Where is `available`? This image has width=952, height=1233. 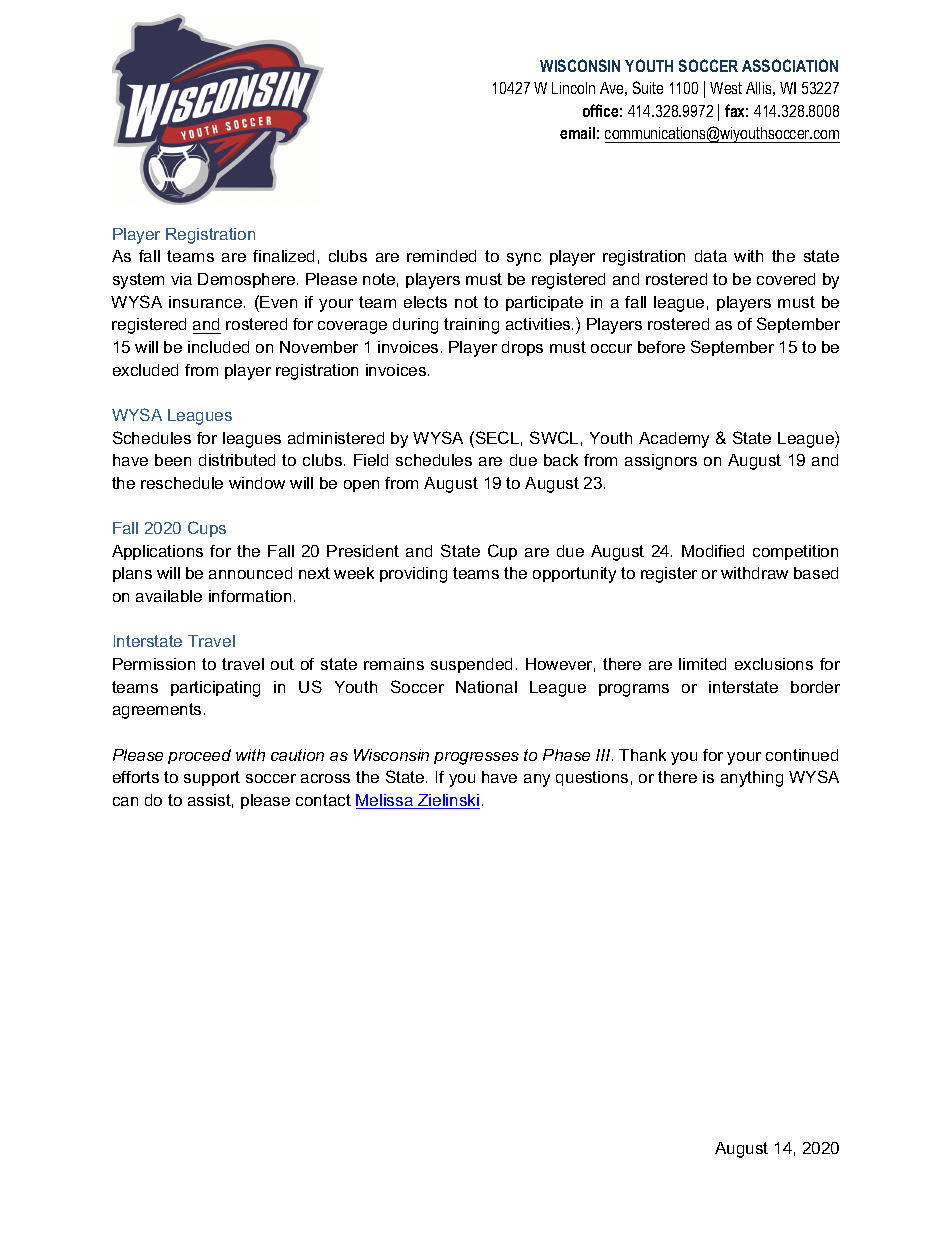
available is located at coordinates (169, 596).
